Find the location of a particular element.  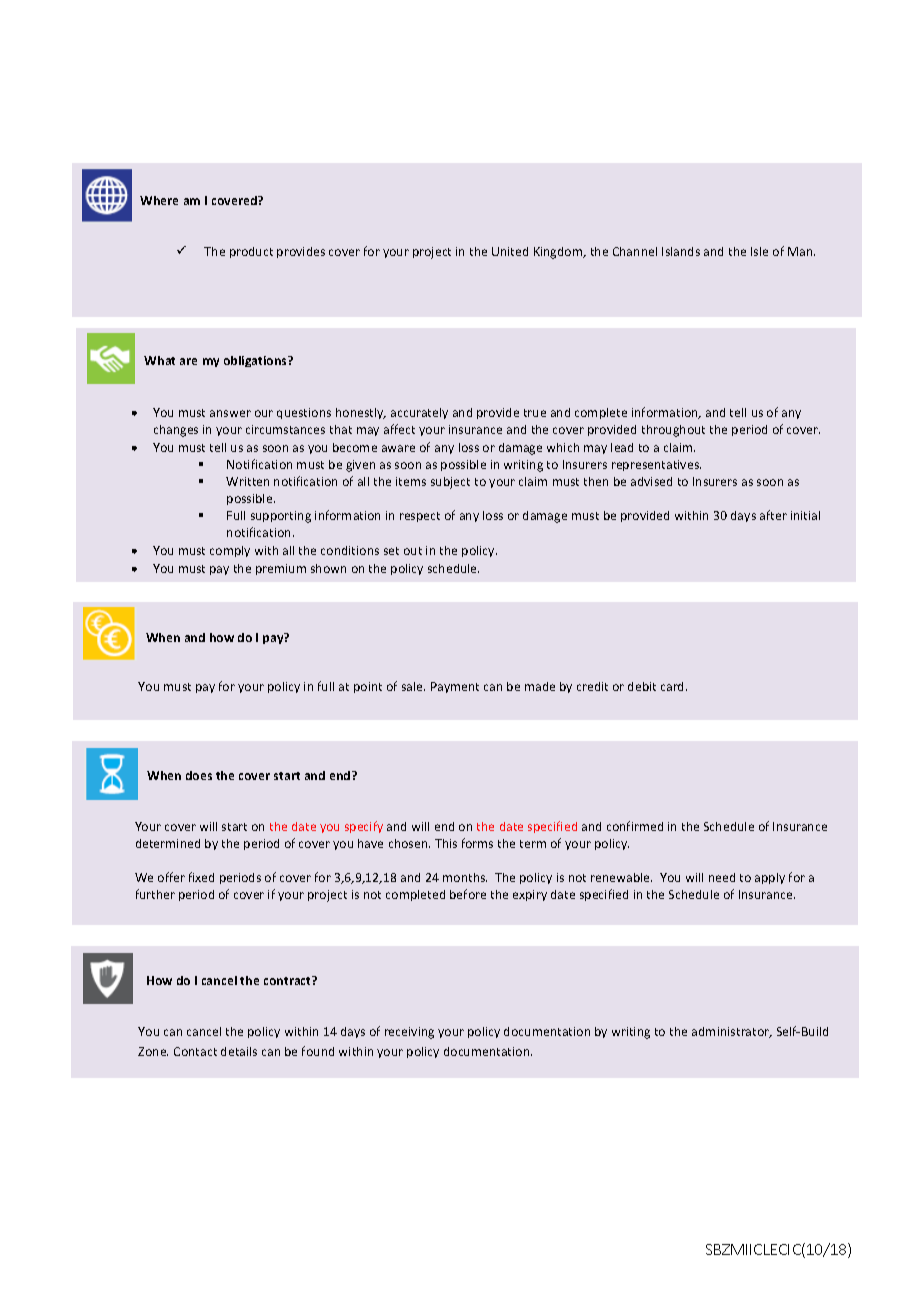

premium is located at coordinates (281, 569).
